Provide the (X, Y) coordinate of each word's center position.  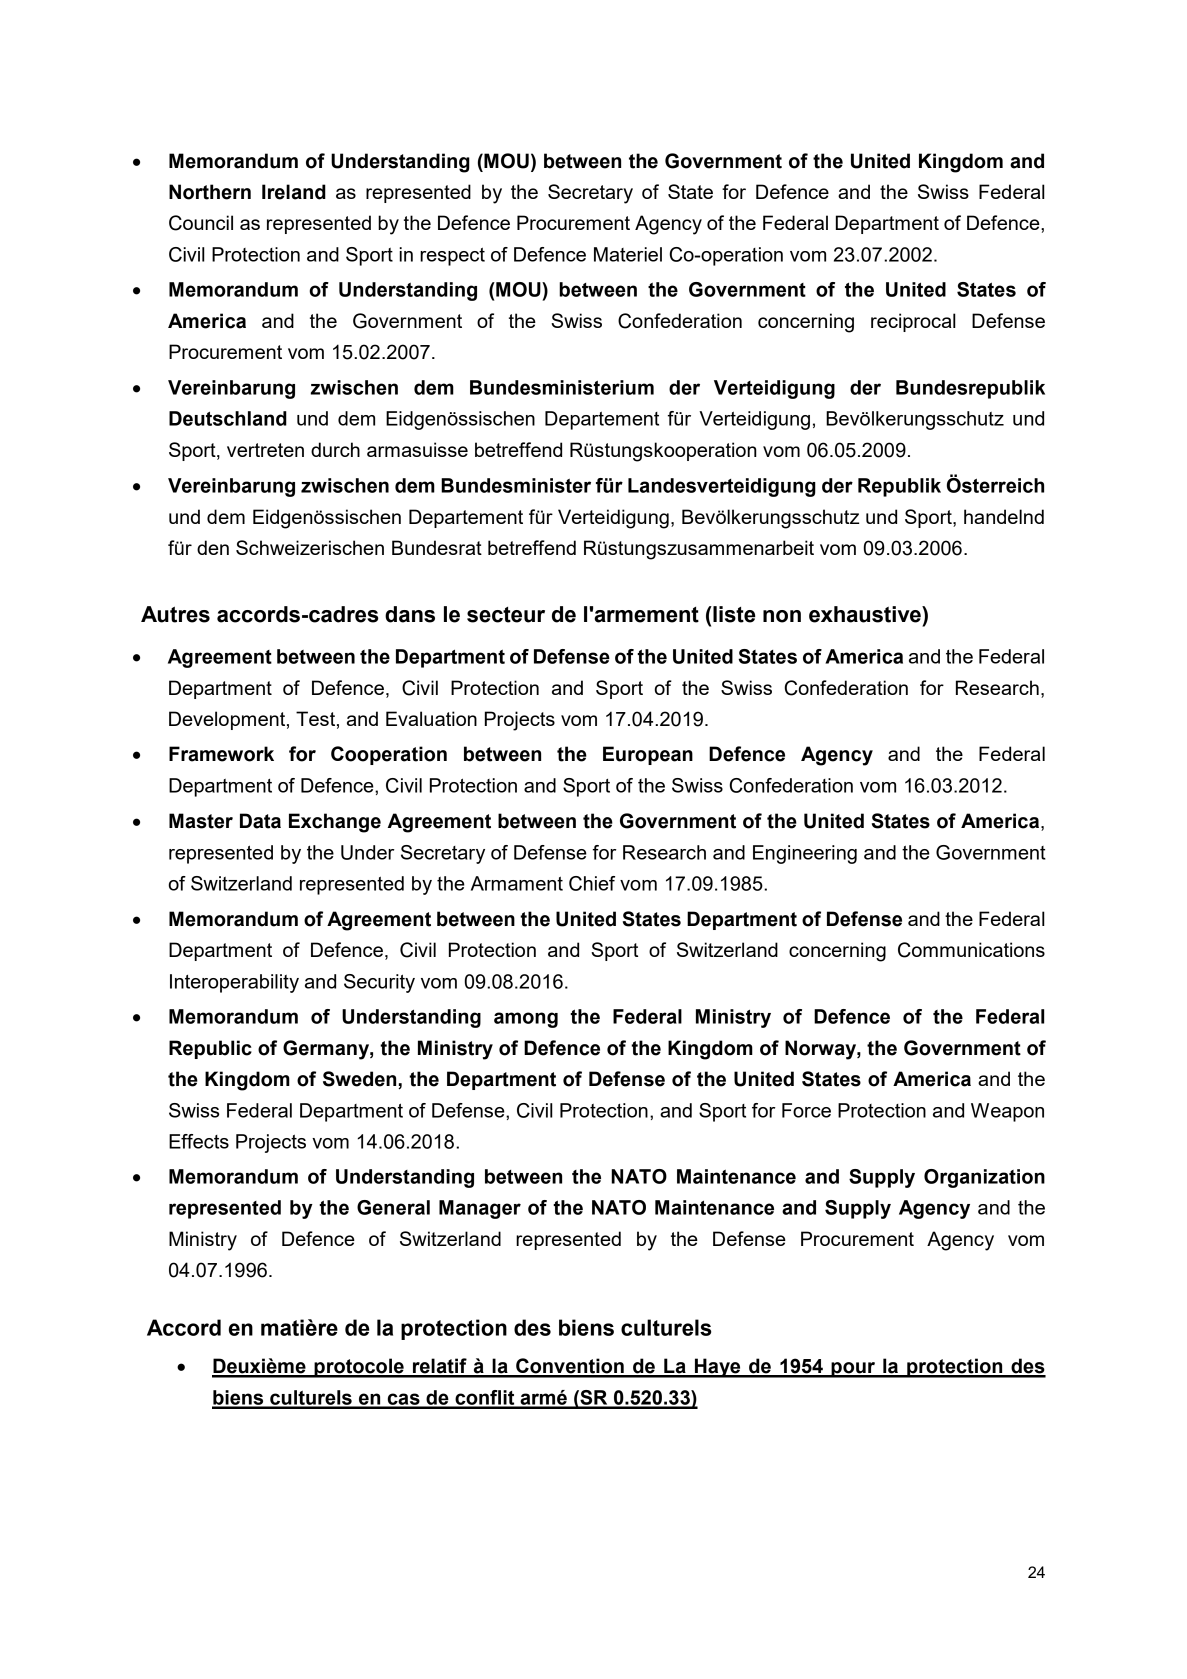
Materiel (628, 254)
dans (410, 614)
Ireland (294, 192)
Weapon (1007, 1112)
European (648, 755)
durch (335, 449)
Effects (199, 1141)
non (782, 616)
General (393, 1207)
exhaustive (866, 614)
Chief (592, 883)
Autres (175, 614)
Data (260, 821)
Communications (971, 950)
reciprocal (913, 322)
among (526, 1020)
